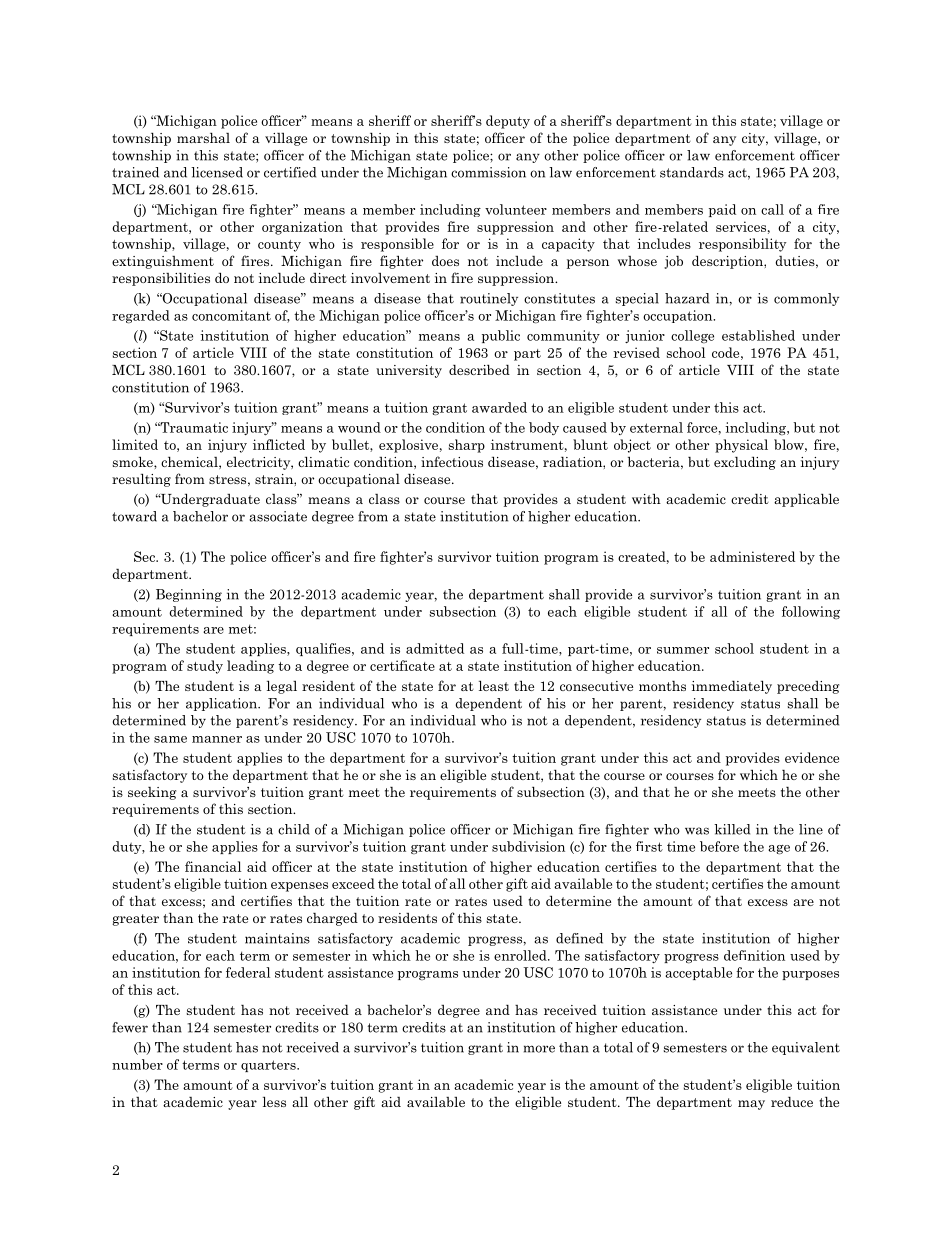  What do you see at coordinates (189, 595) in the screenshot?
I see `Beginning` at bounding box center [189, 595].
